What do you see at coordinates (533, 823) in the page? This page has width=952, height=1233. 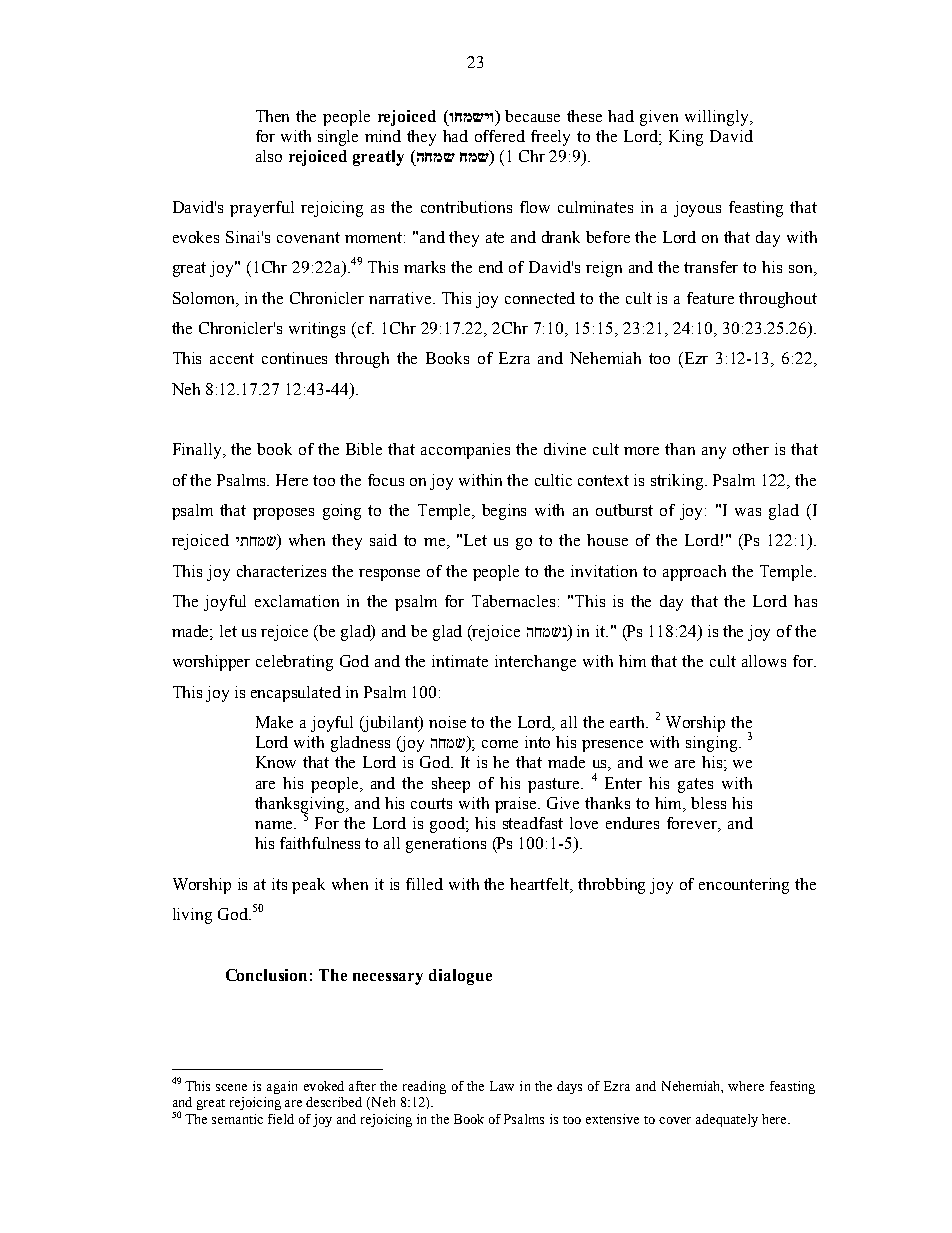 I see `steadfast` at bounding box center [533, 823].
